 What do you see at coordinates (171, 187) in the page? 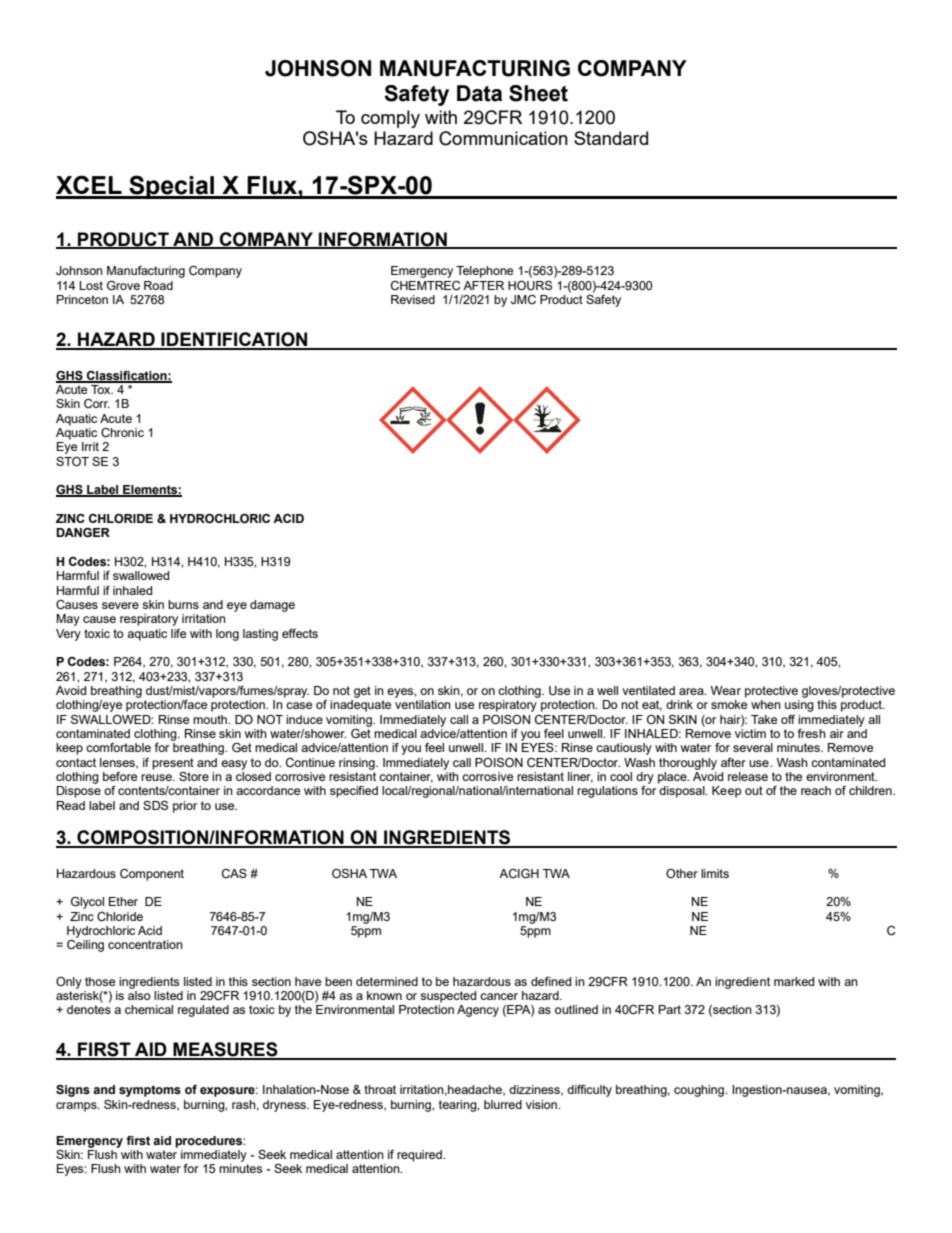
I see `Special` at bounding box center [171, 187].
